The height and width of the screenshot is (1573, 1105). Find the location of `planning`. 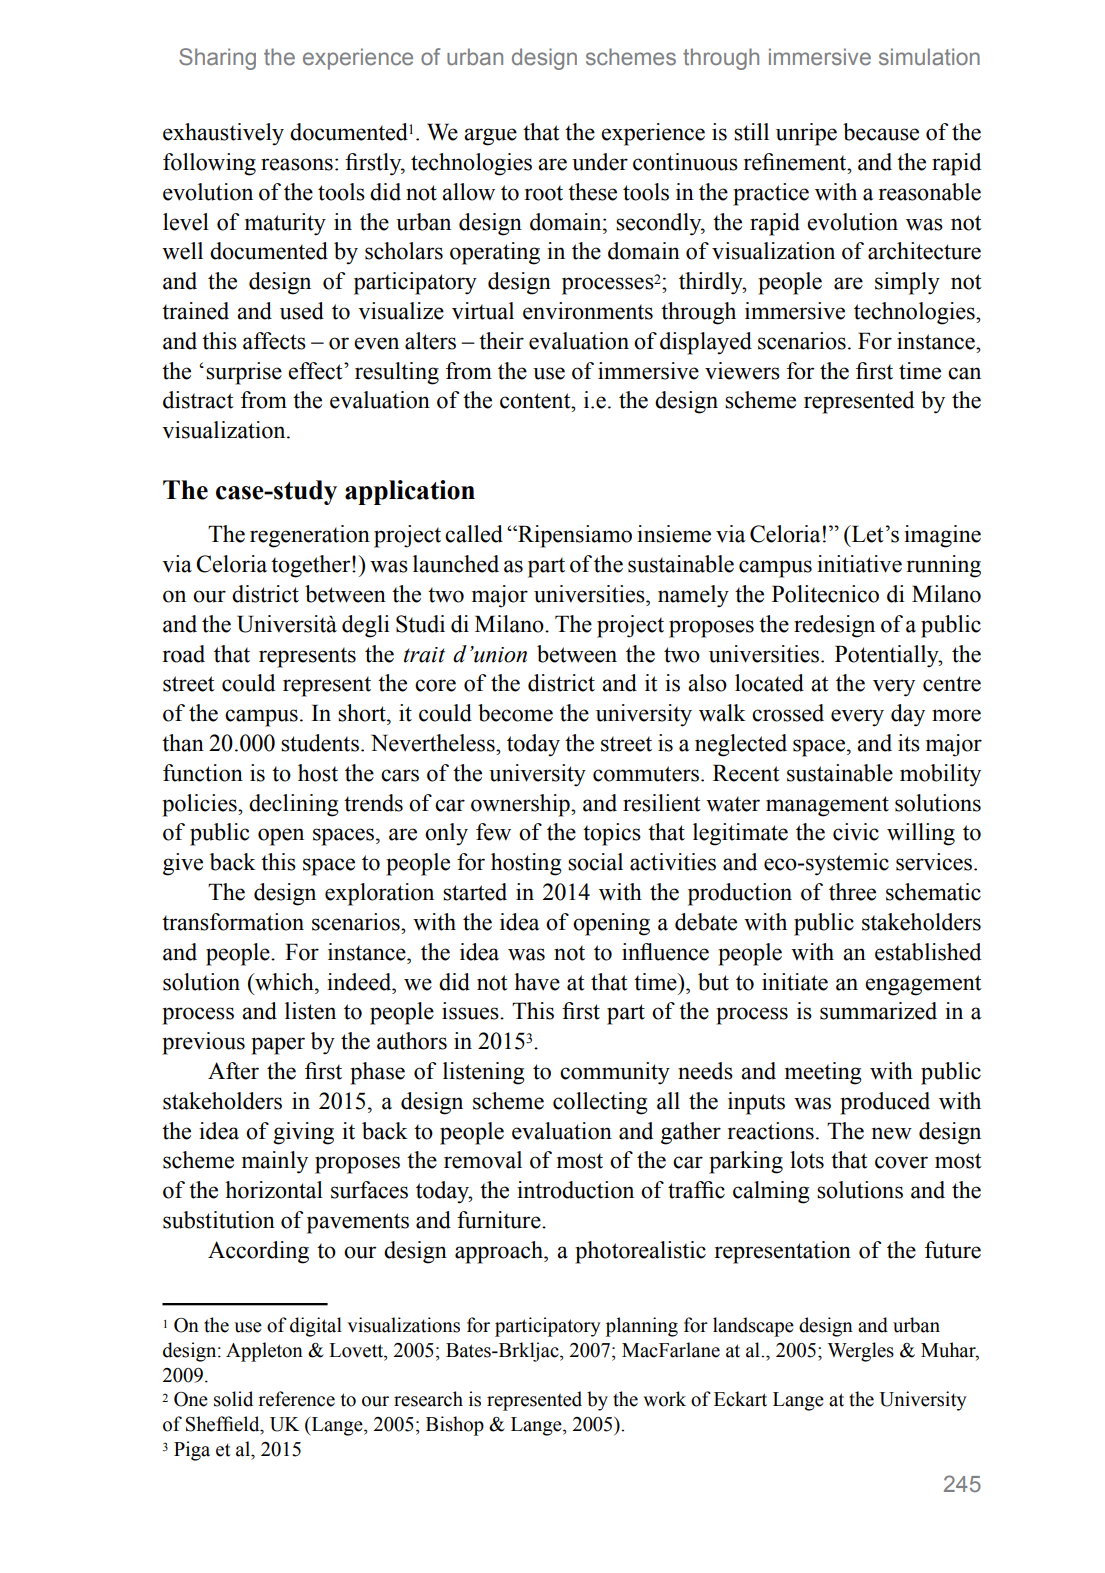

planning is located at coordinates (642, 1327).
